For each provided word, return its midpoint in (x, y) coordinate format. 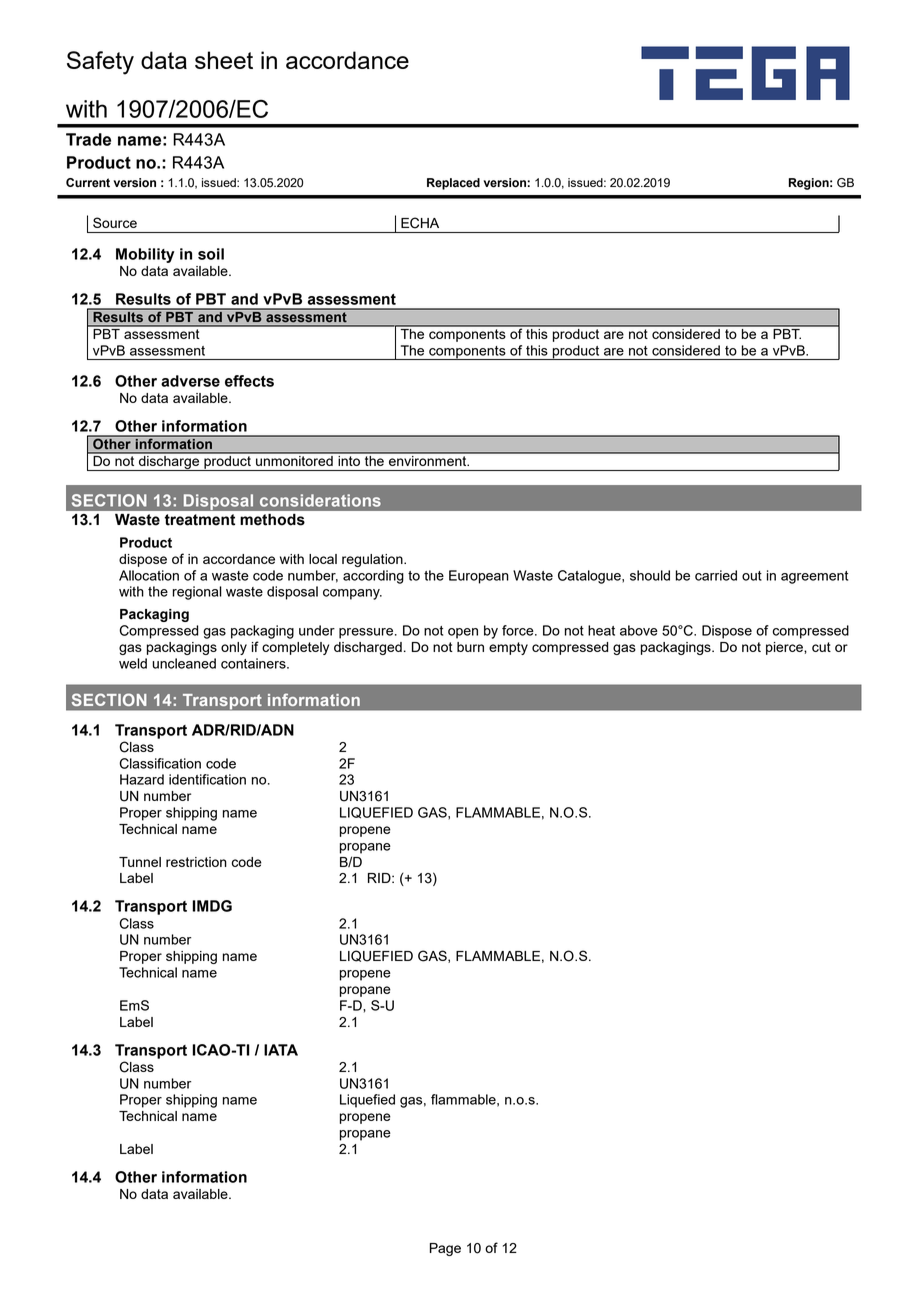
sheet (224, 60)
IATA (281, 1050)
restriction (196, 862)
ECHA (420, 223)
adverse (190, 381)
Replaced (453, 184)
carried (716, 575)
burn (470, 647)
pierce (785, 648)
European (479, 577)
